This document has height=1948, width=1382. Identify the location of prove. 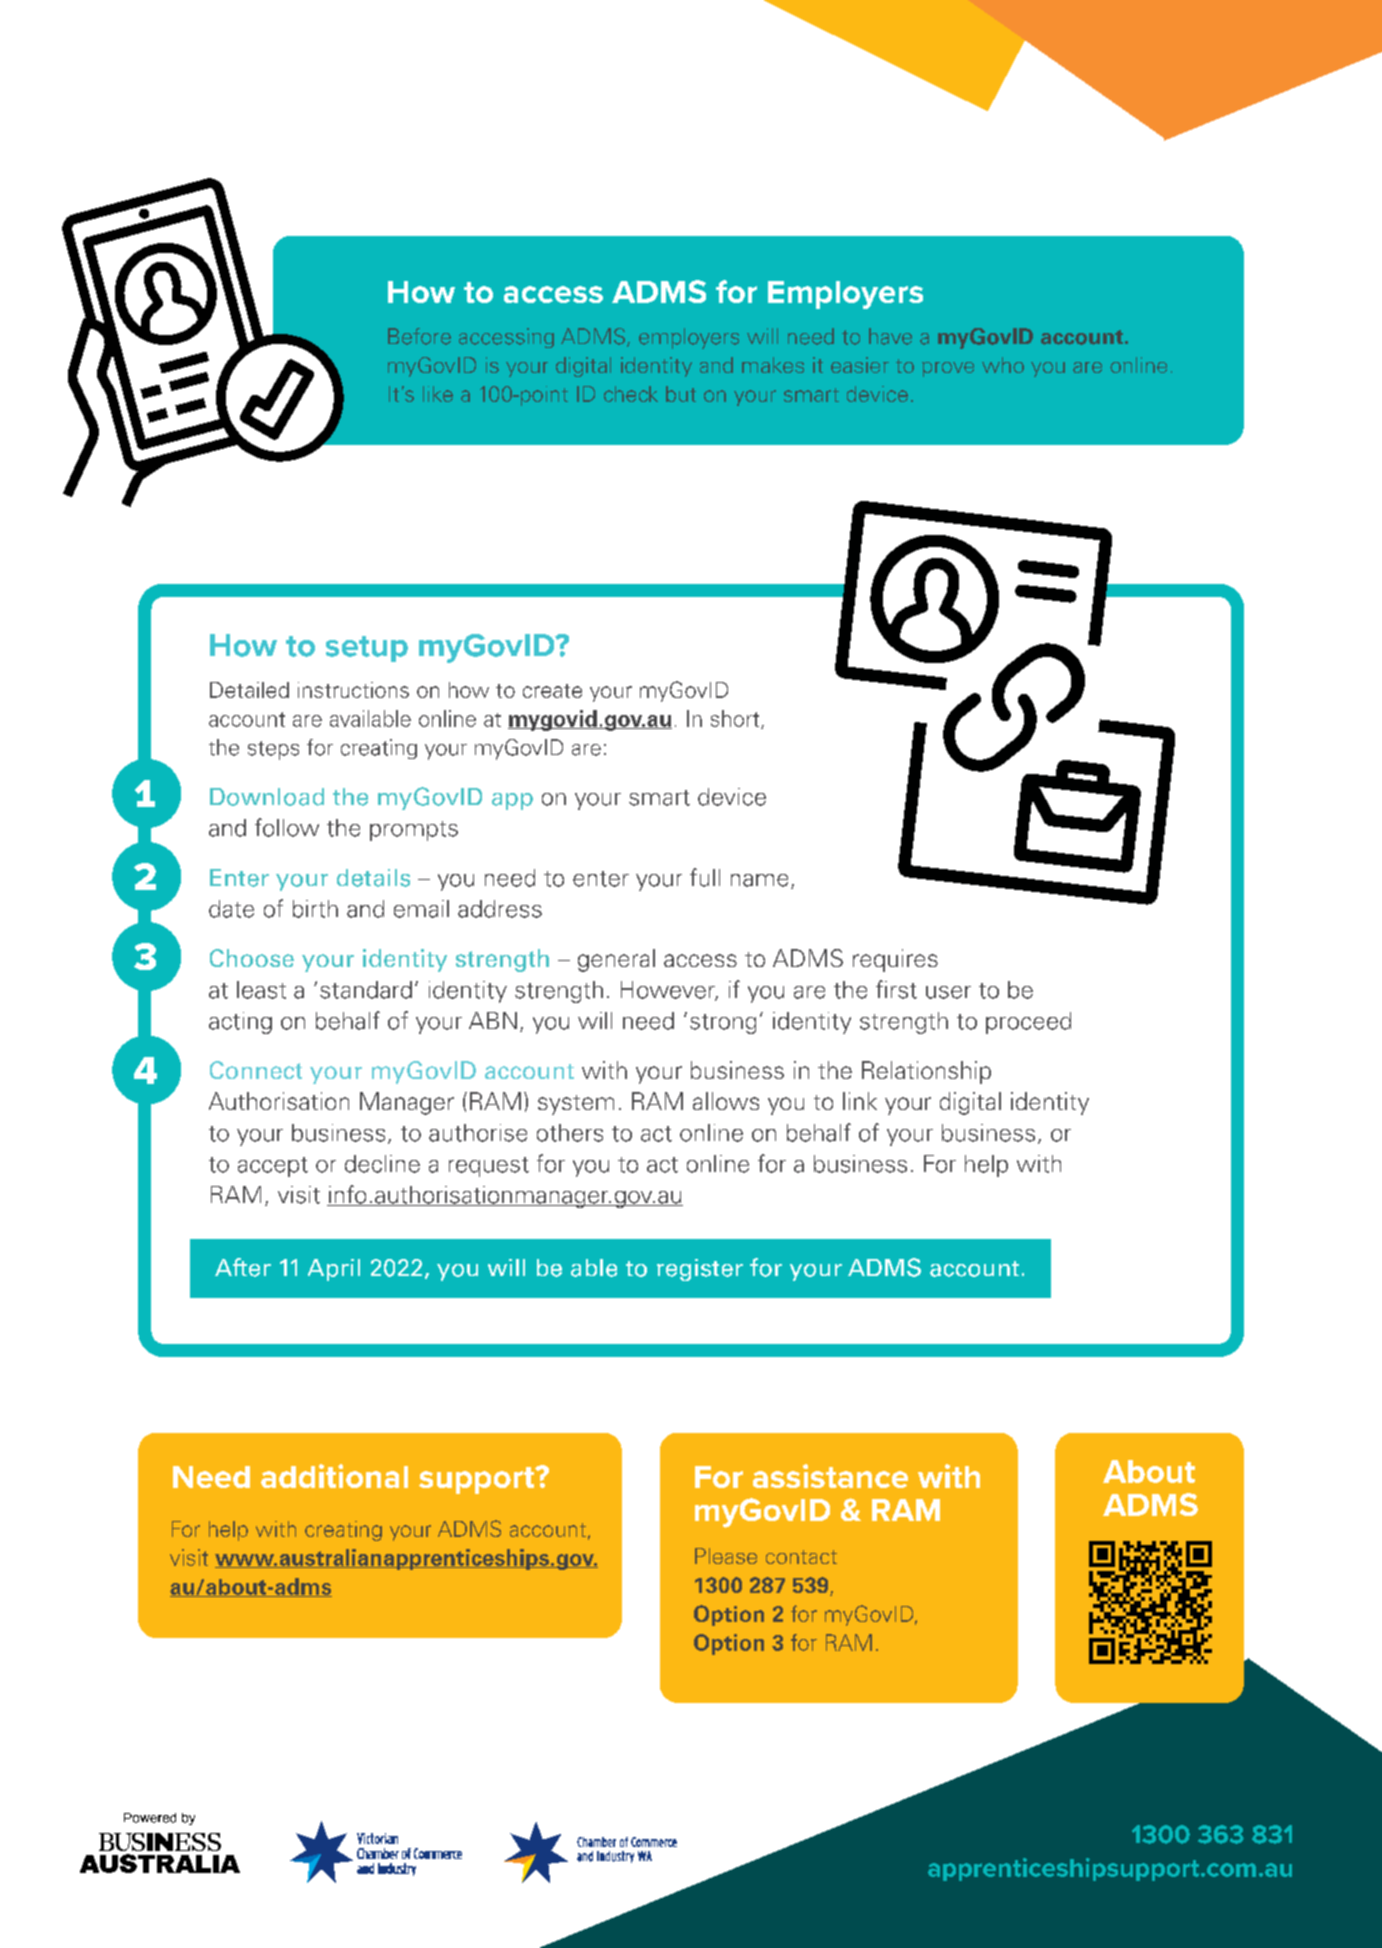
(948, 369).
